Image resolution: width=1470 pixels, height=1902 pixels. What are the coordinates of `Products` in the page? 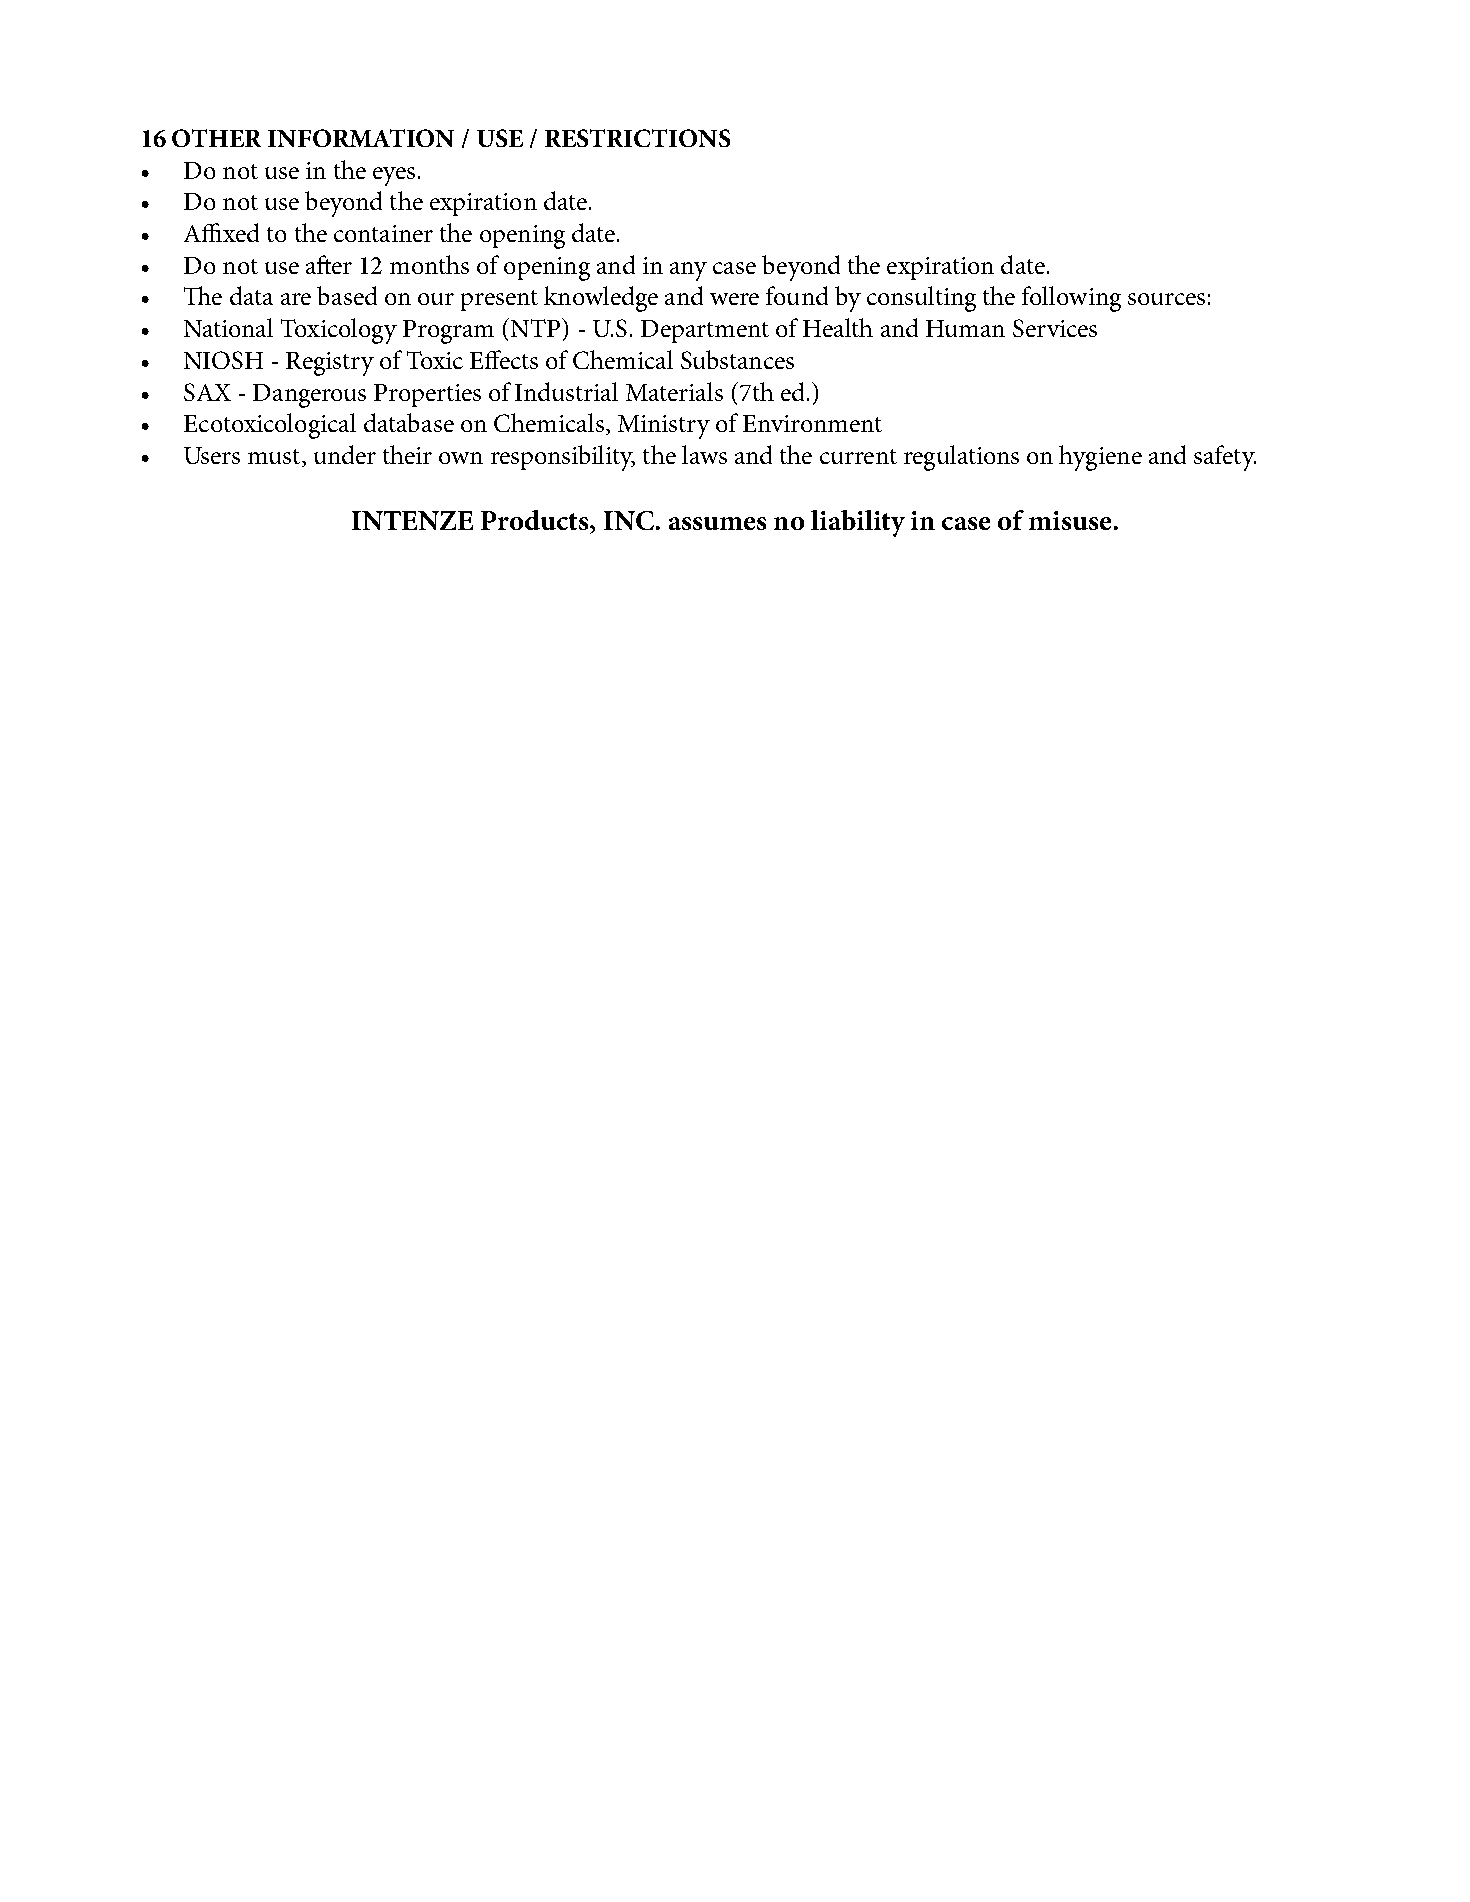 It's located at (536, 520).
